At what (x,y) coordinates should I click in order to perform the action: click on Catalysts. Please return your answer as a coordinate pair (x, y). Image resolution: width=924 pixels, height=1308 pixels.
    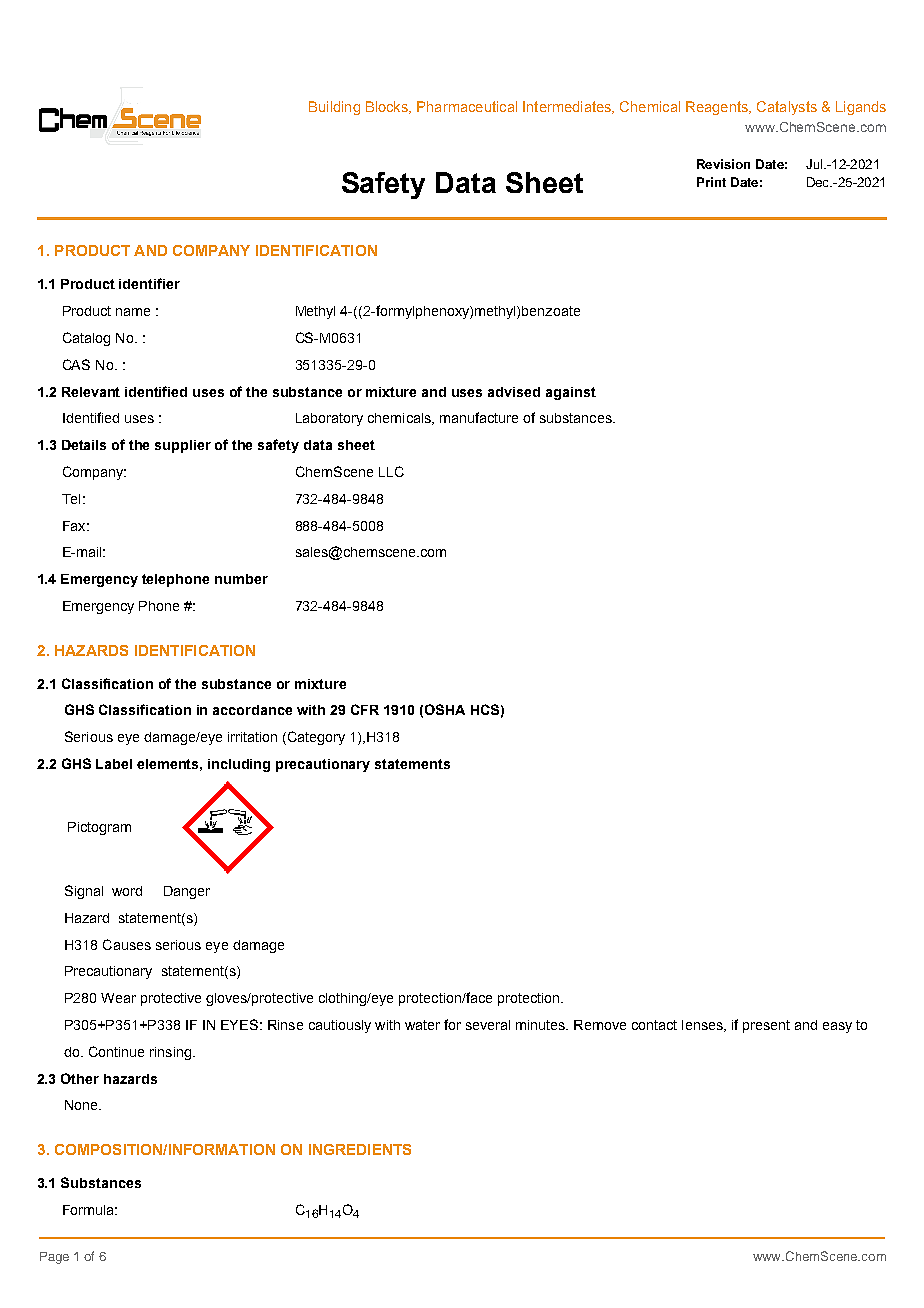
    Looking at the image, I should click on (787, 108).
